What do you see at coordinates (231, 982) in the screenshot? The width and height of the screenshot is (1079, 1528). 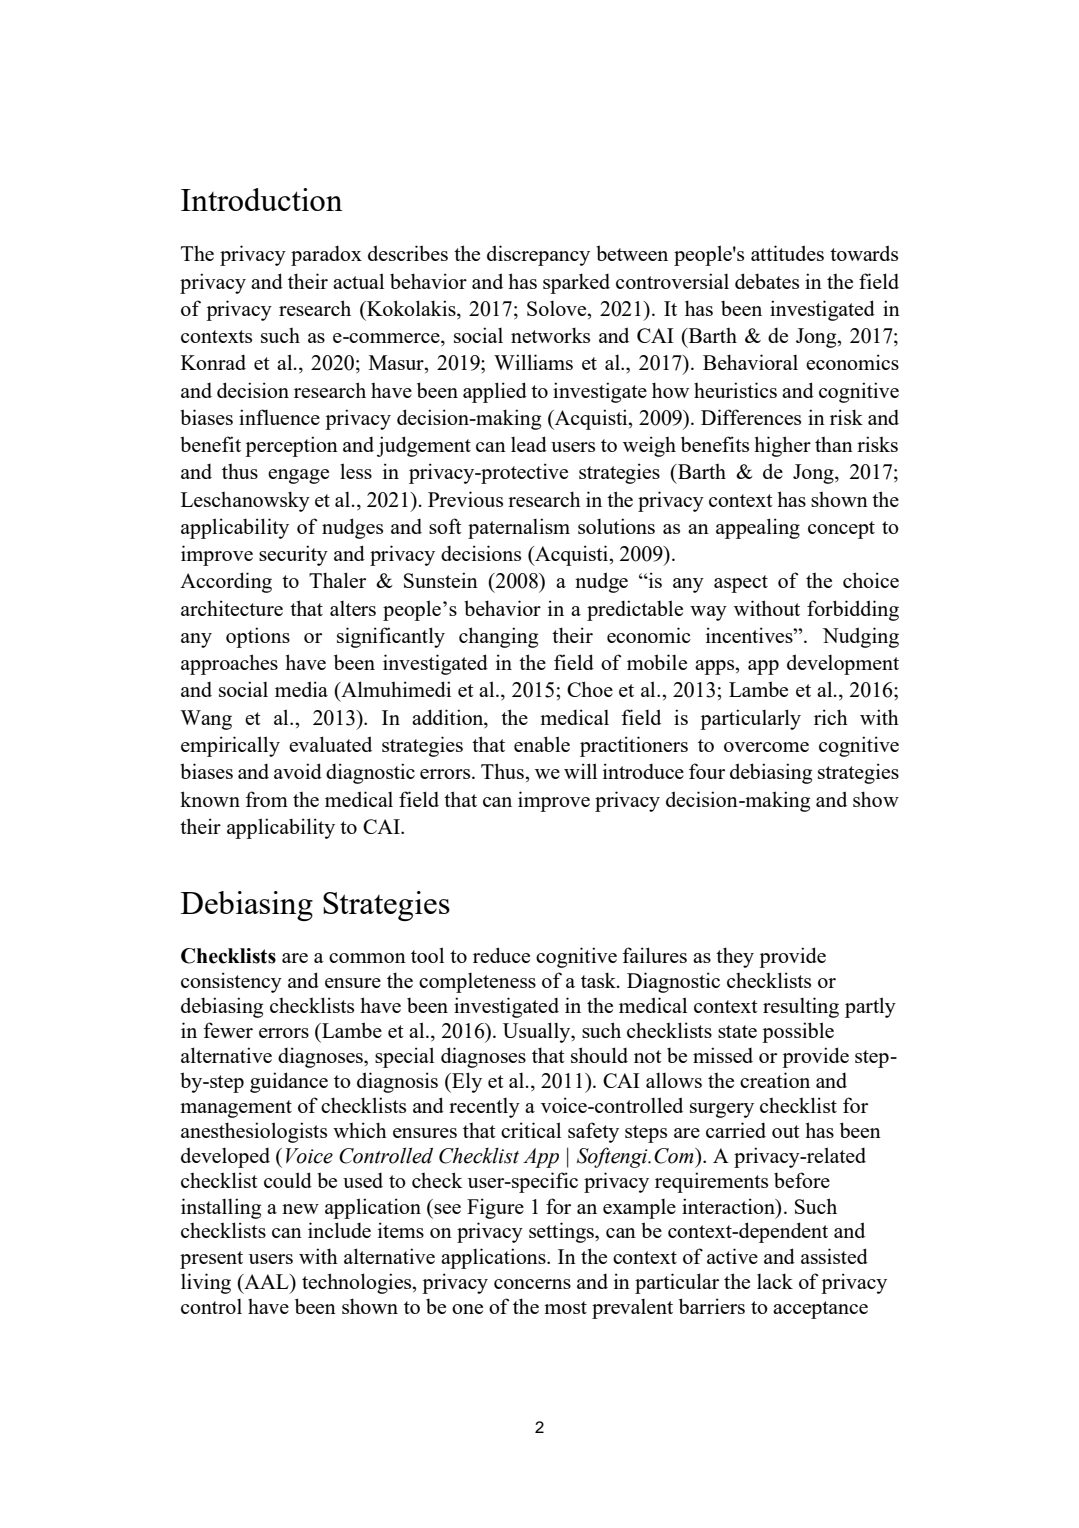 I see `consistency` at bounding box center [231, 982].
